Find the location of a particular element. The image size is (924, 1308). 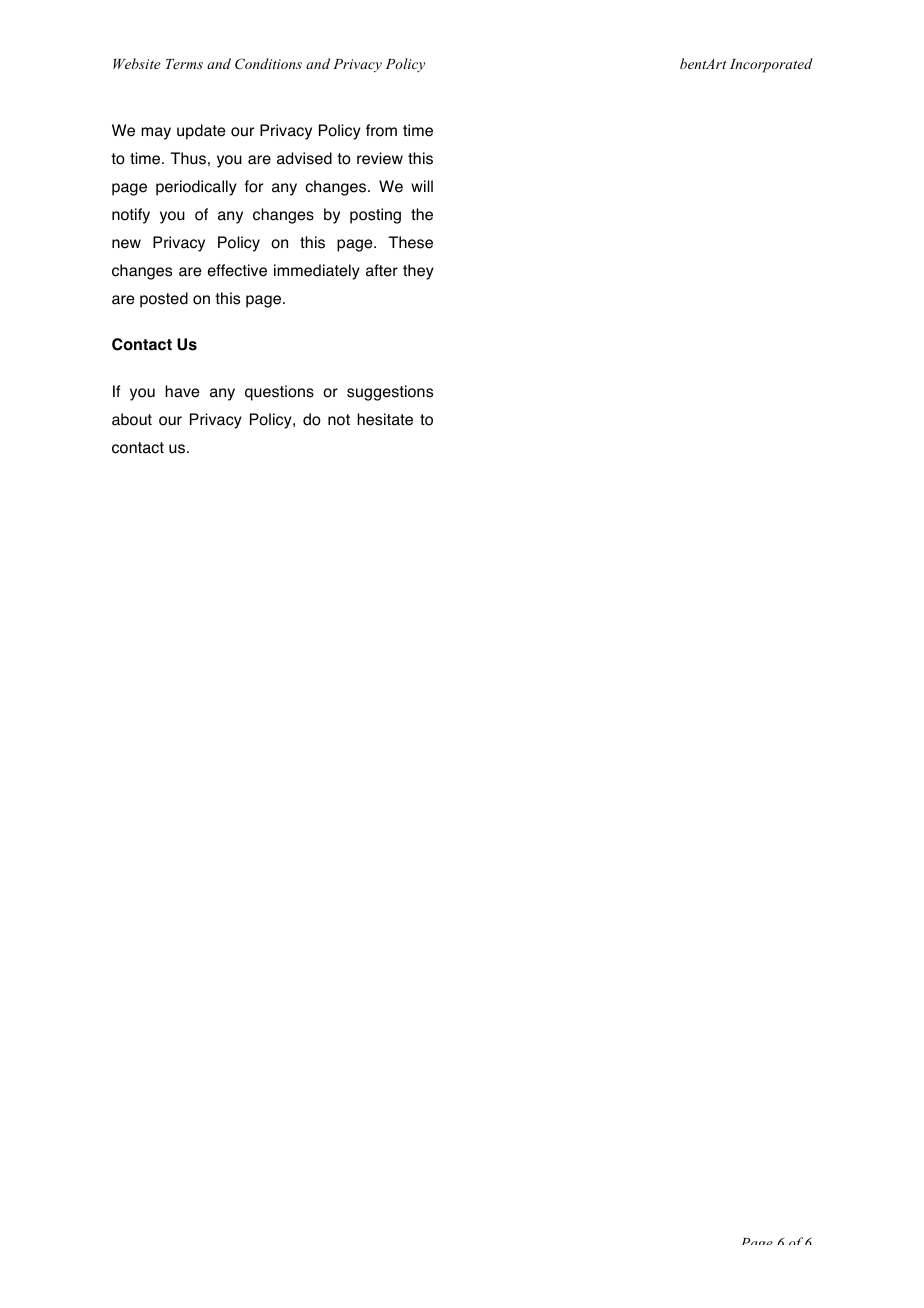

update is located at coordinates (201, 132).
